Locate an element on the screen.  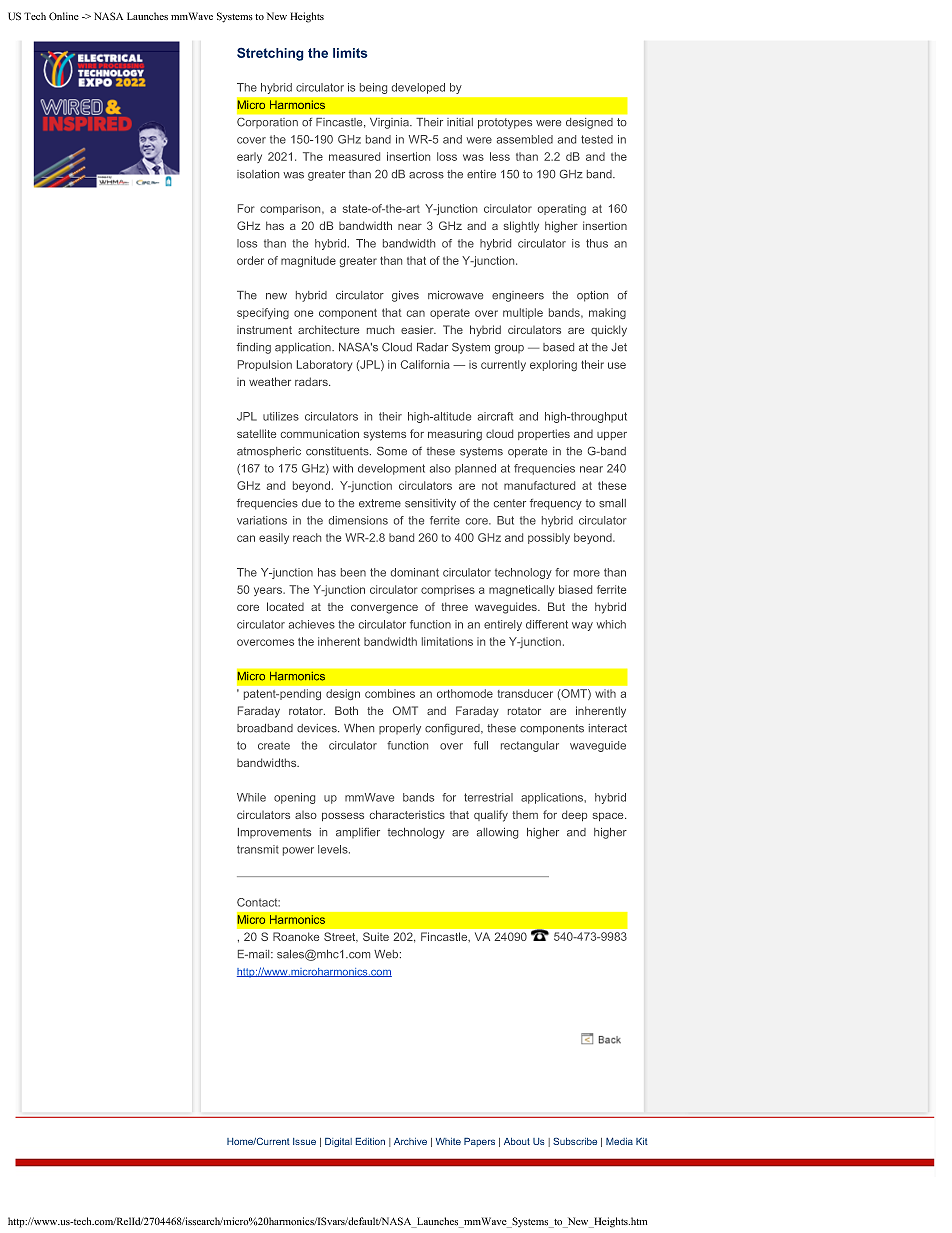
limits is located at coordinates (350, 53).
